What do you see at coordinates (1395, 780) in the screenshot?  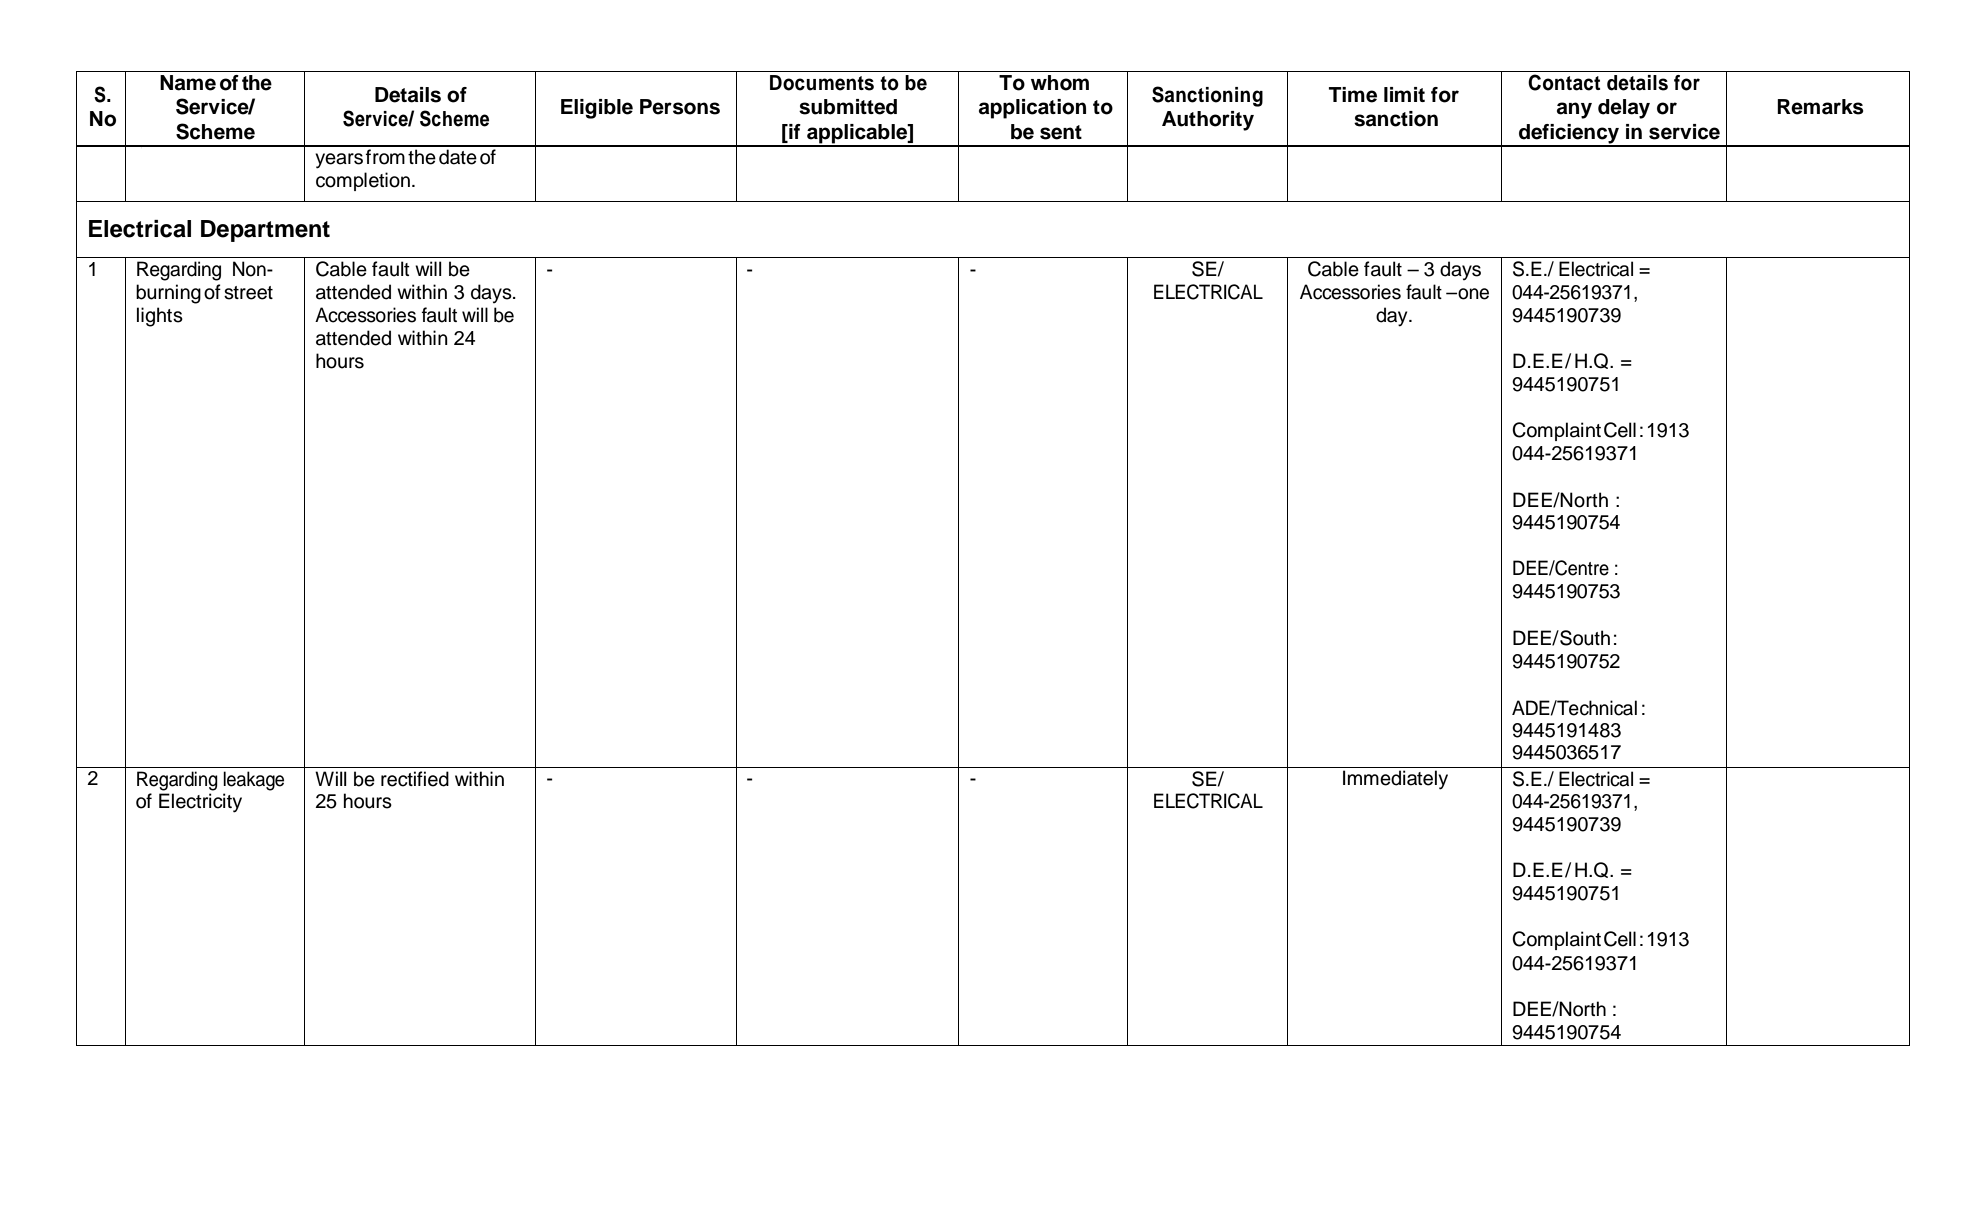 I see `Immediately` at bounding box center [1395, 780].
